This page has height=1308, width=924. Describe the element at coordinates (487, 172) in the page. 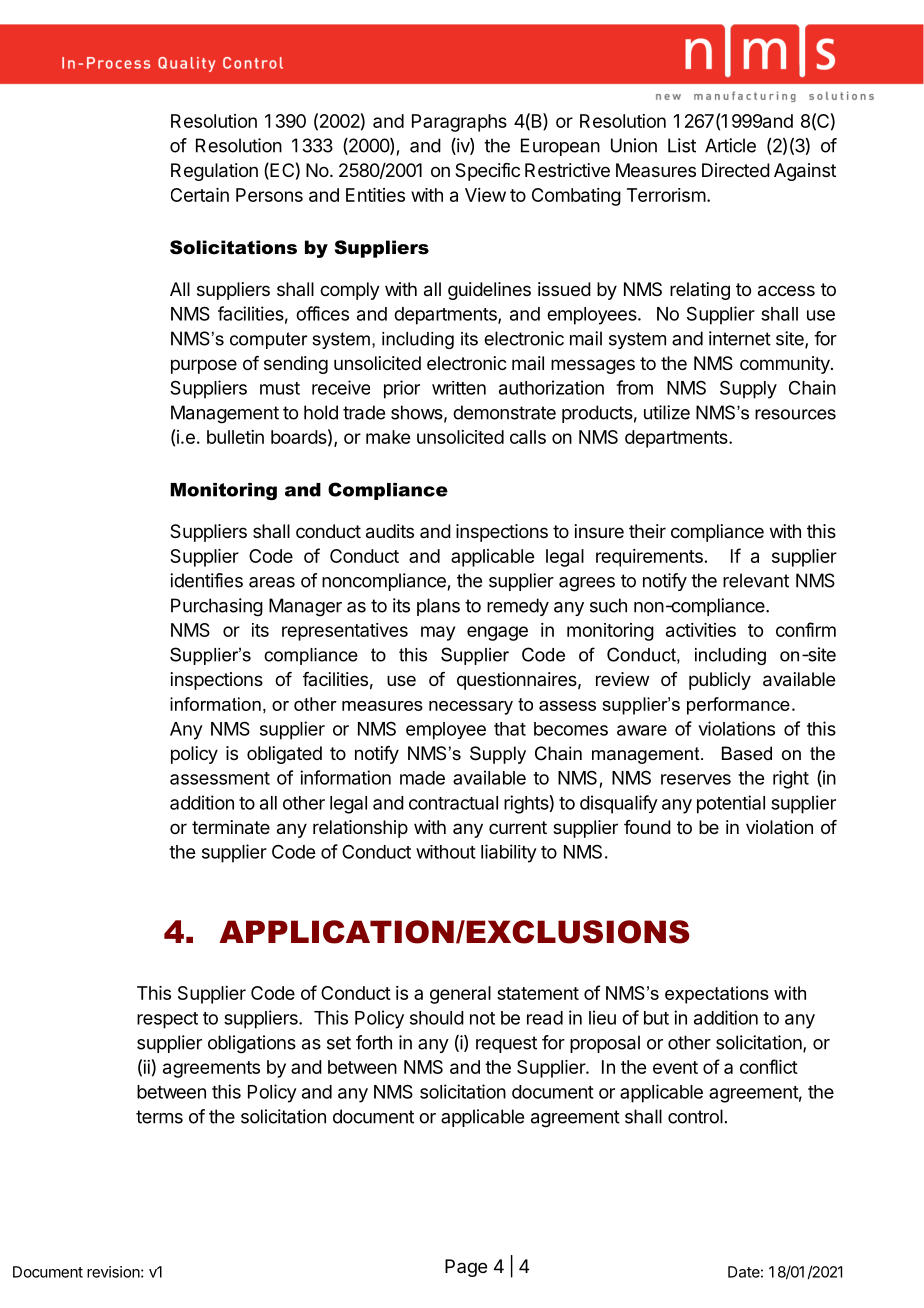

I see `Specific` at that location.
